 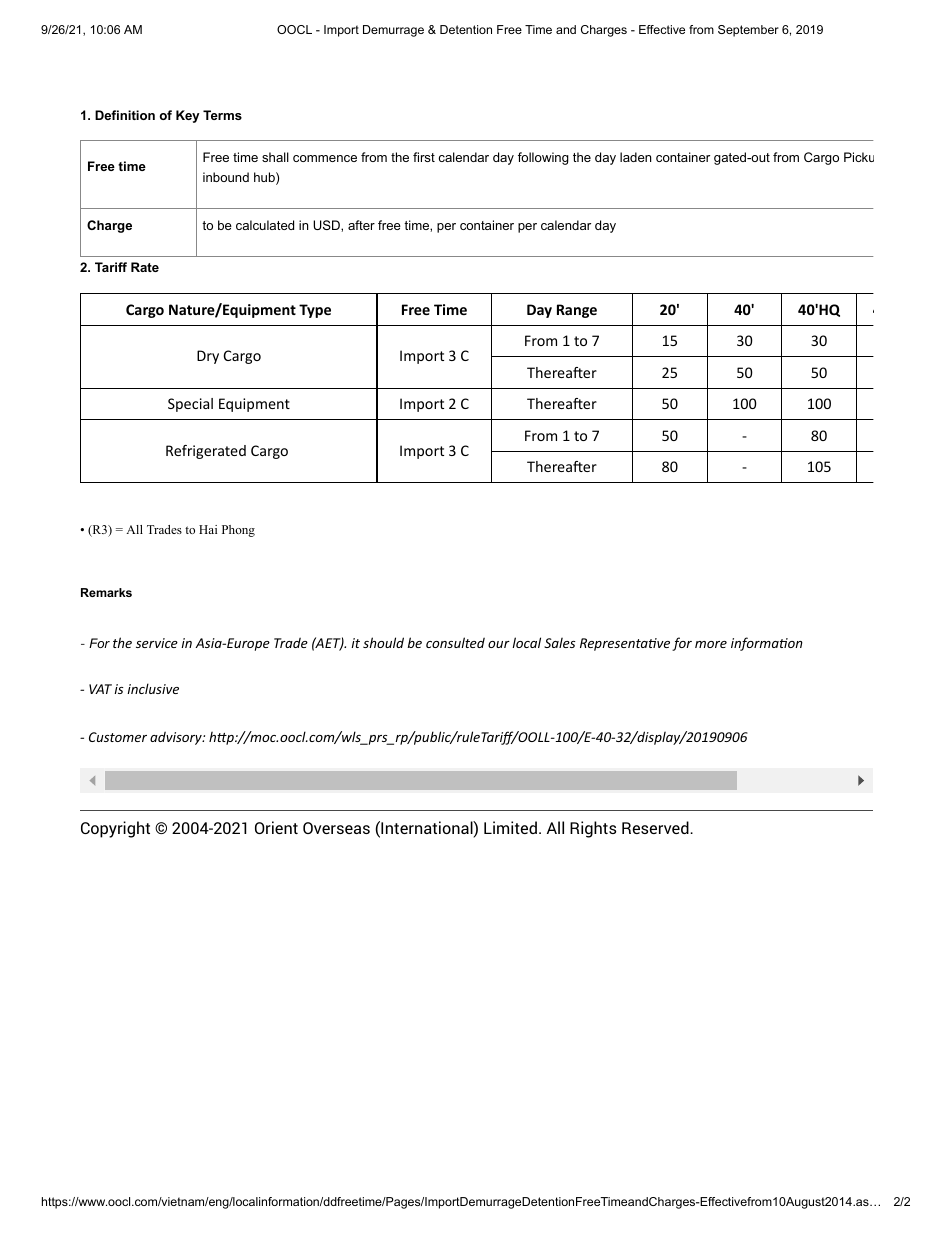 I want to click on Hai, so click(x=208, y=529).
